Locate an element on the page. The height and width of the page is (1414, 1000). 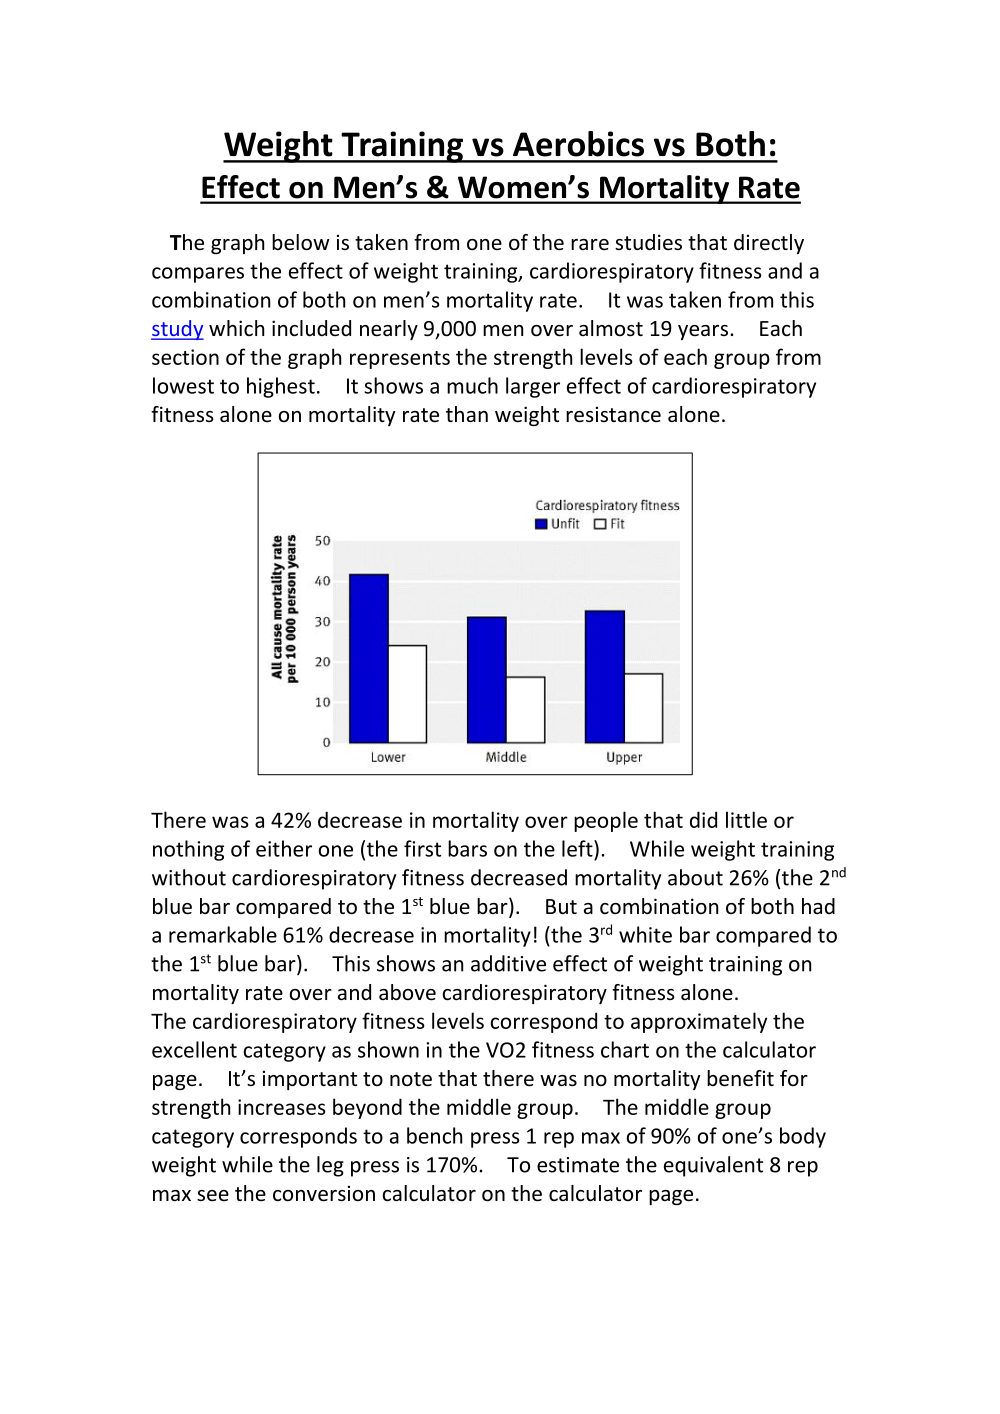
than is located at coordinates (467, 414).
